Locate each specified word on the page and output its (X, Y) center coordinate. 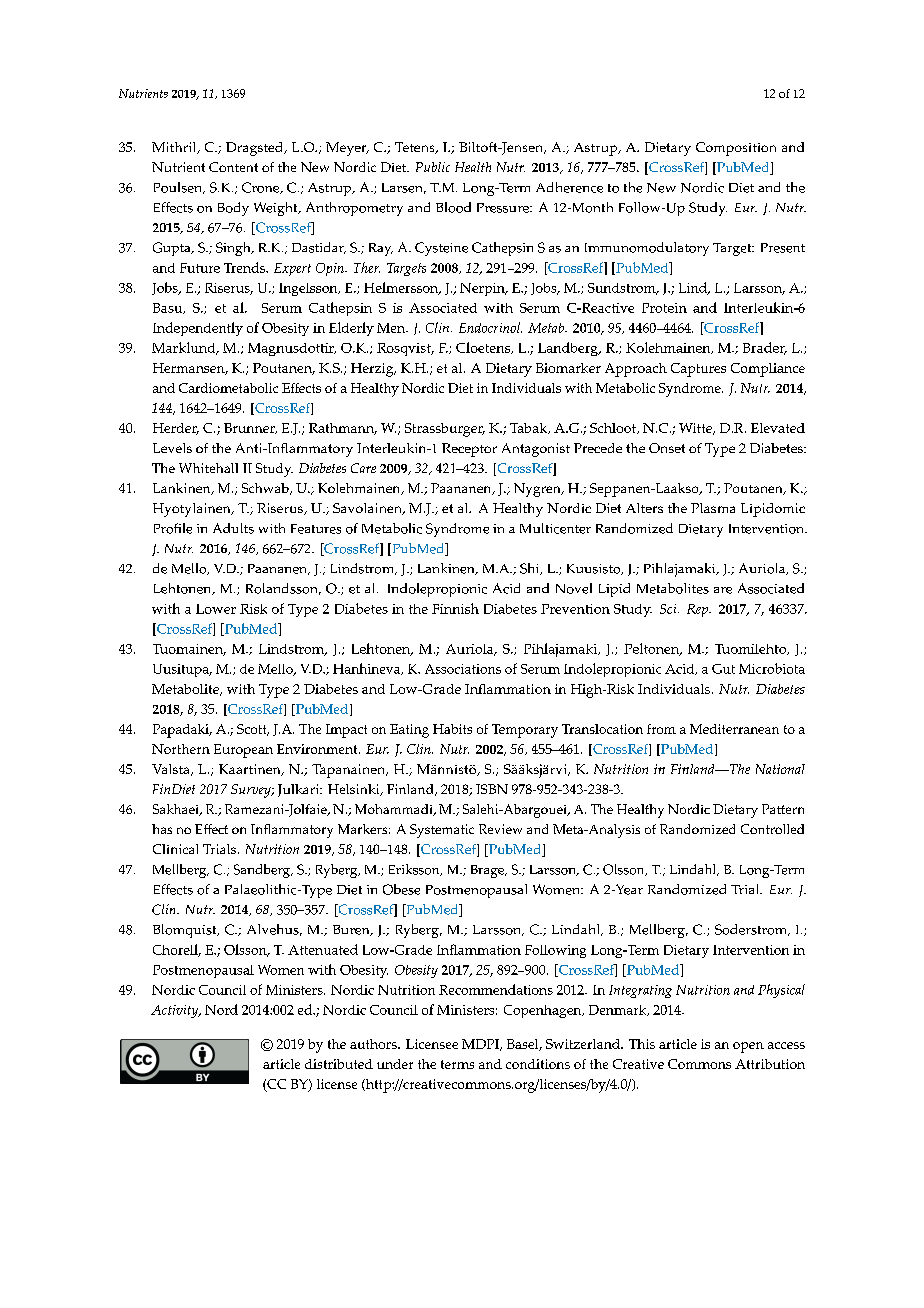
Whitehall (208, 468)
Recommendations (496, 989)
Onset (667, 448)
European (243, 751)
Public (433, 167)
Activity (176, 1011)
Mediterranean (734, 729)
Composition (736, 149)
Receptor (469, 450)
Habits (452, 729)
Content (233, 167)
